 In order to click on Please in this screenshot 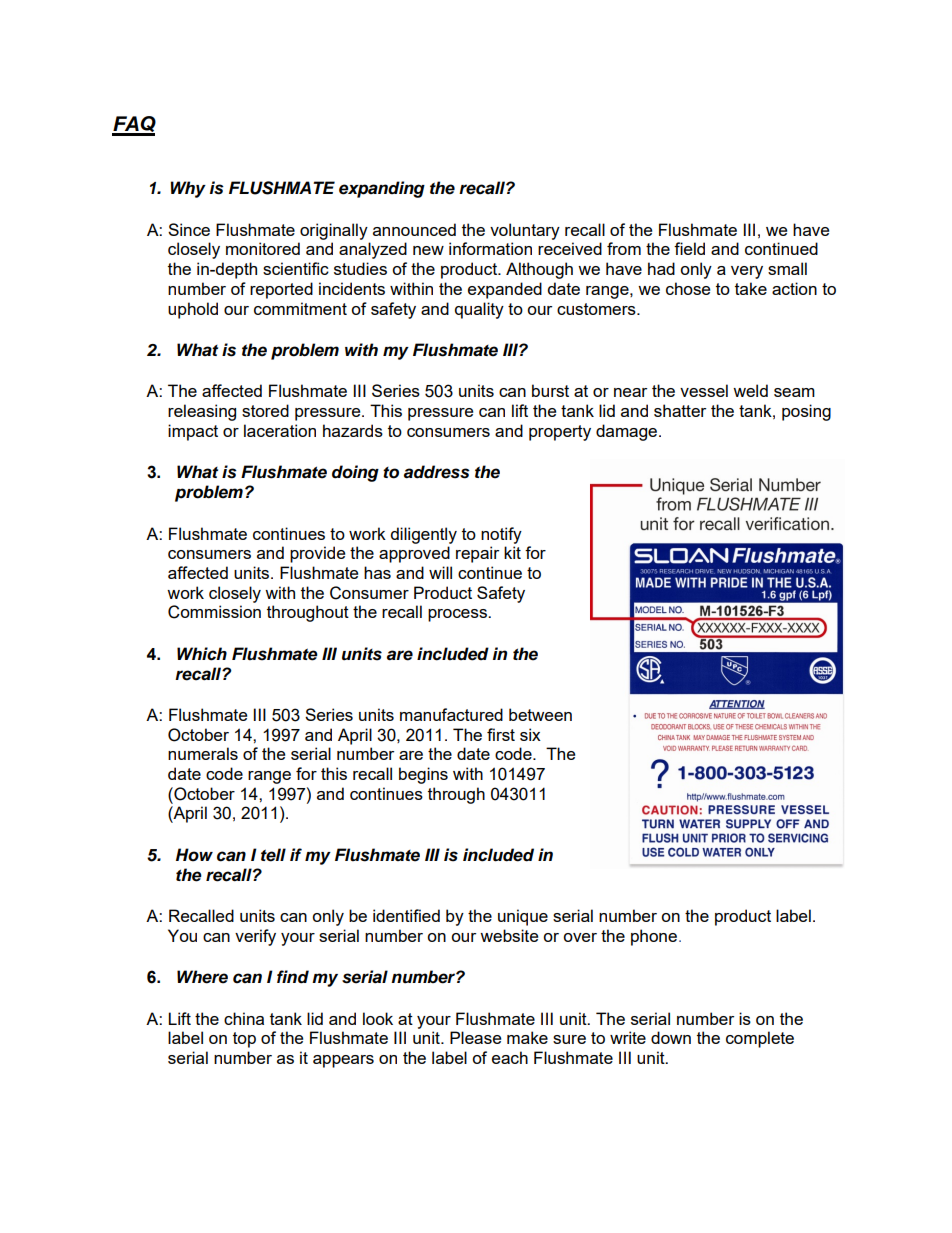, I will do `click(475, 1037)`.
